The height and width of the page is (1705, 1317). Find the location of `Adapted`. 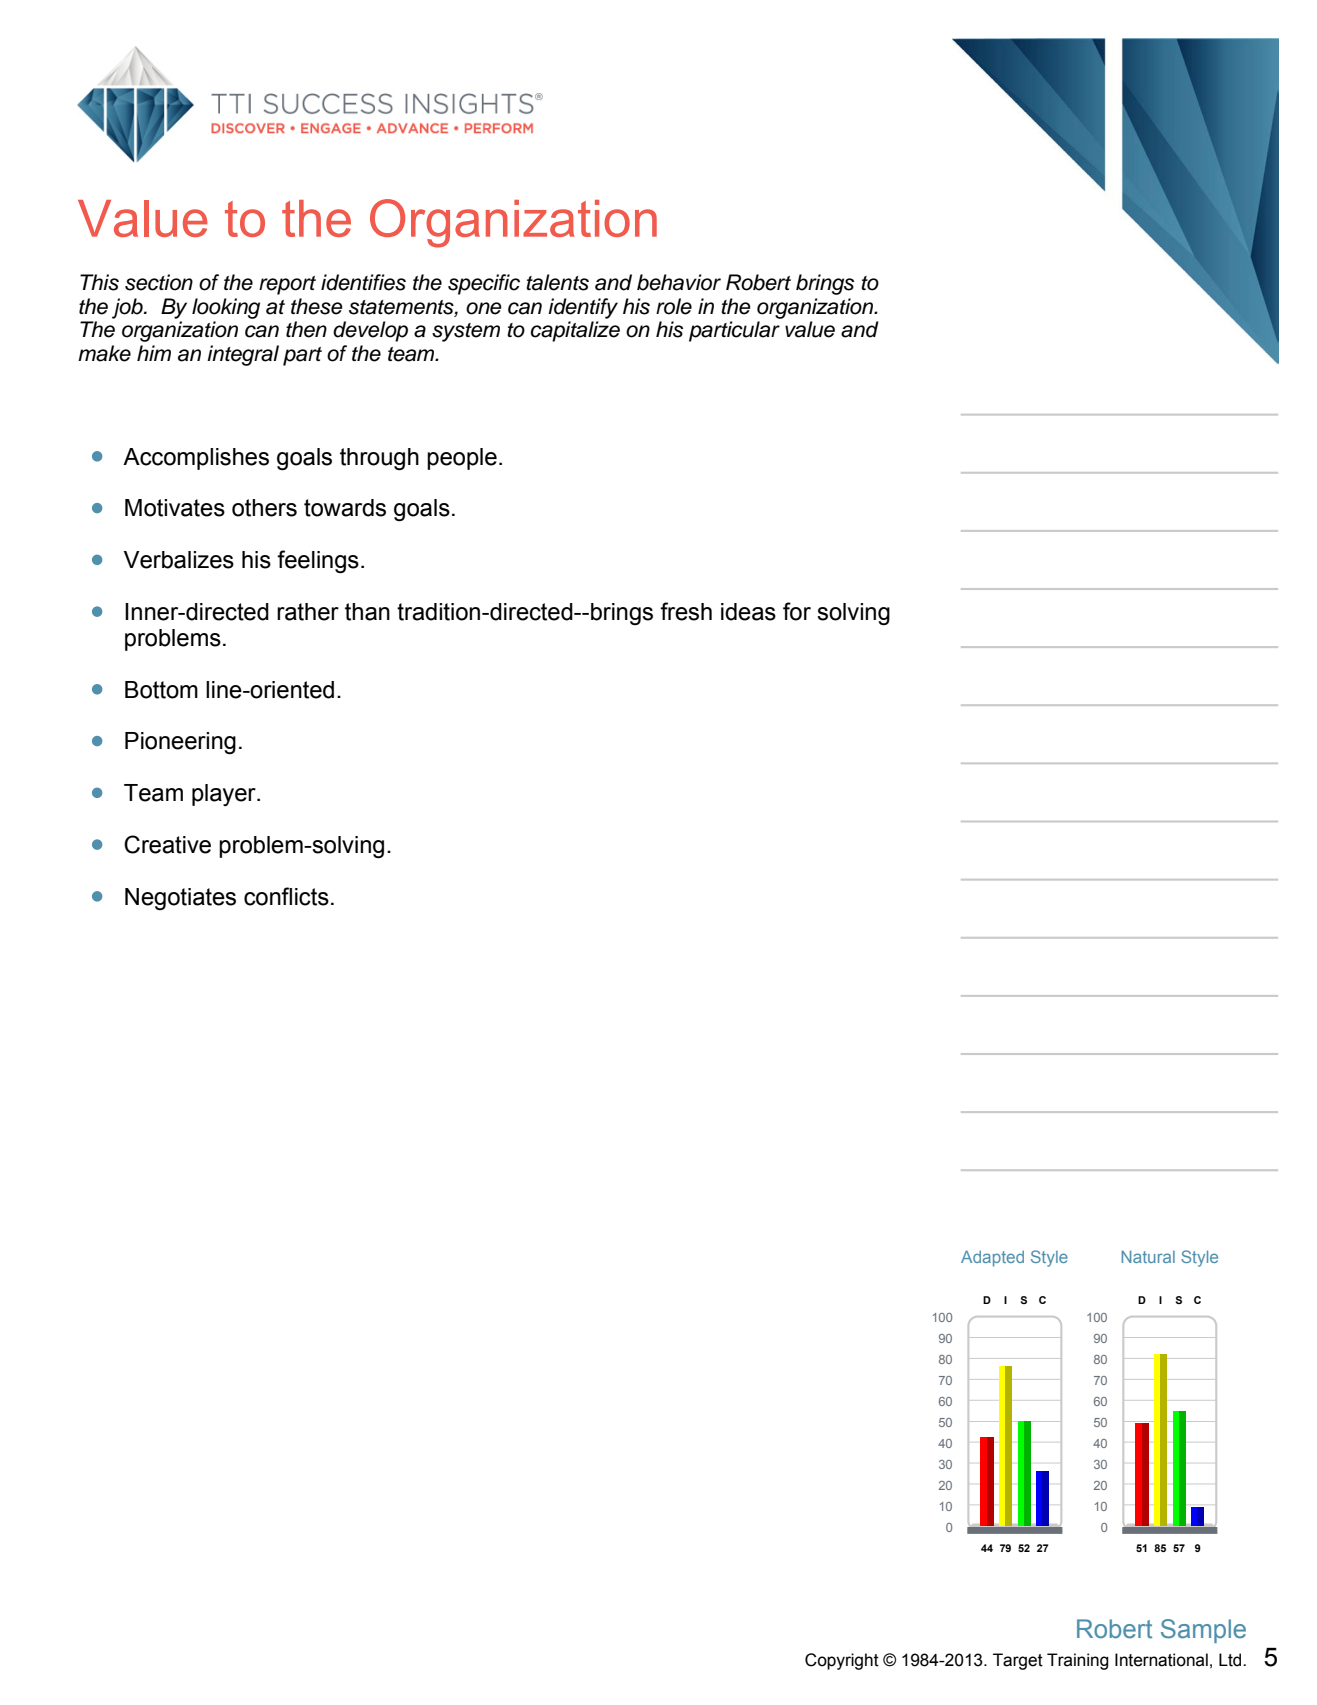

Adapted is located at coordinates (992, 1258).
